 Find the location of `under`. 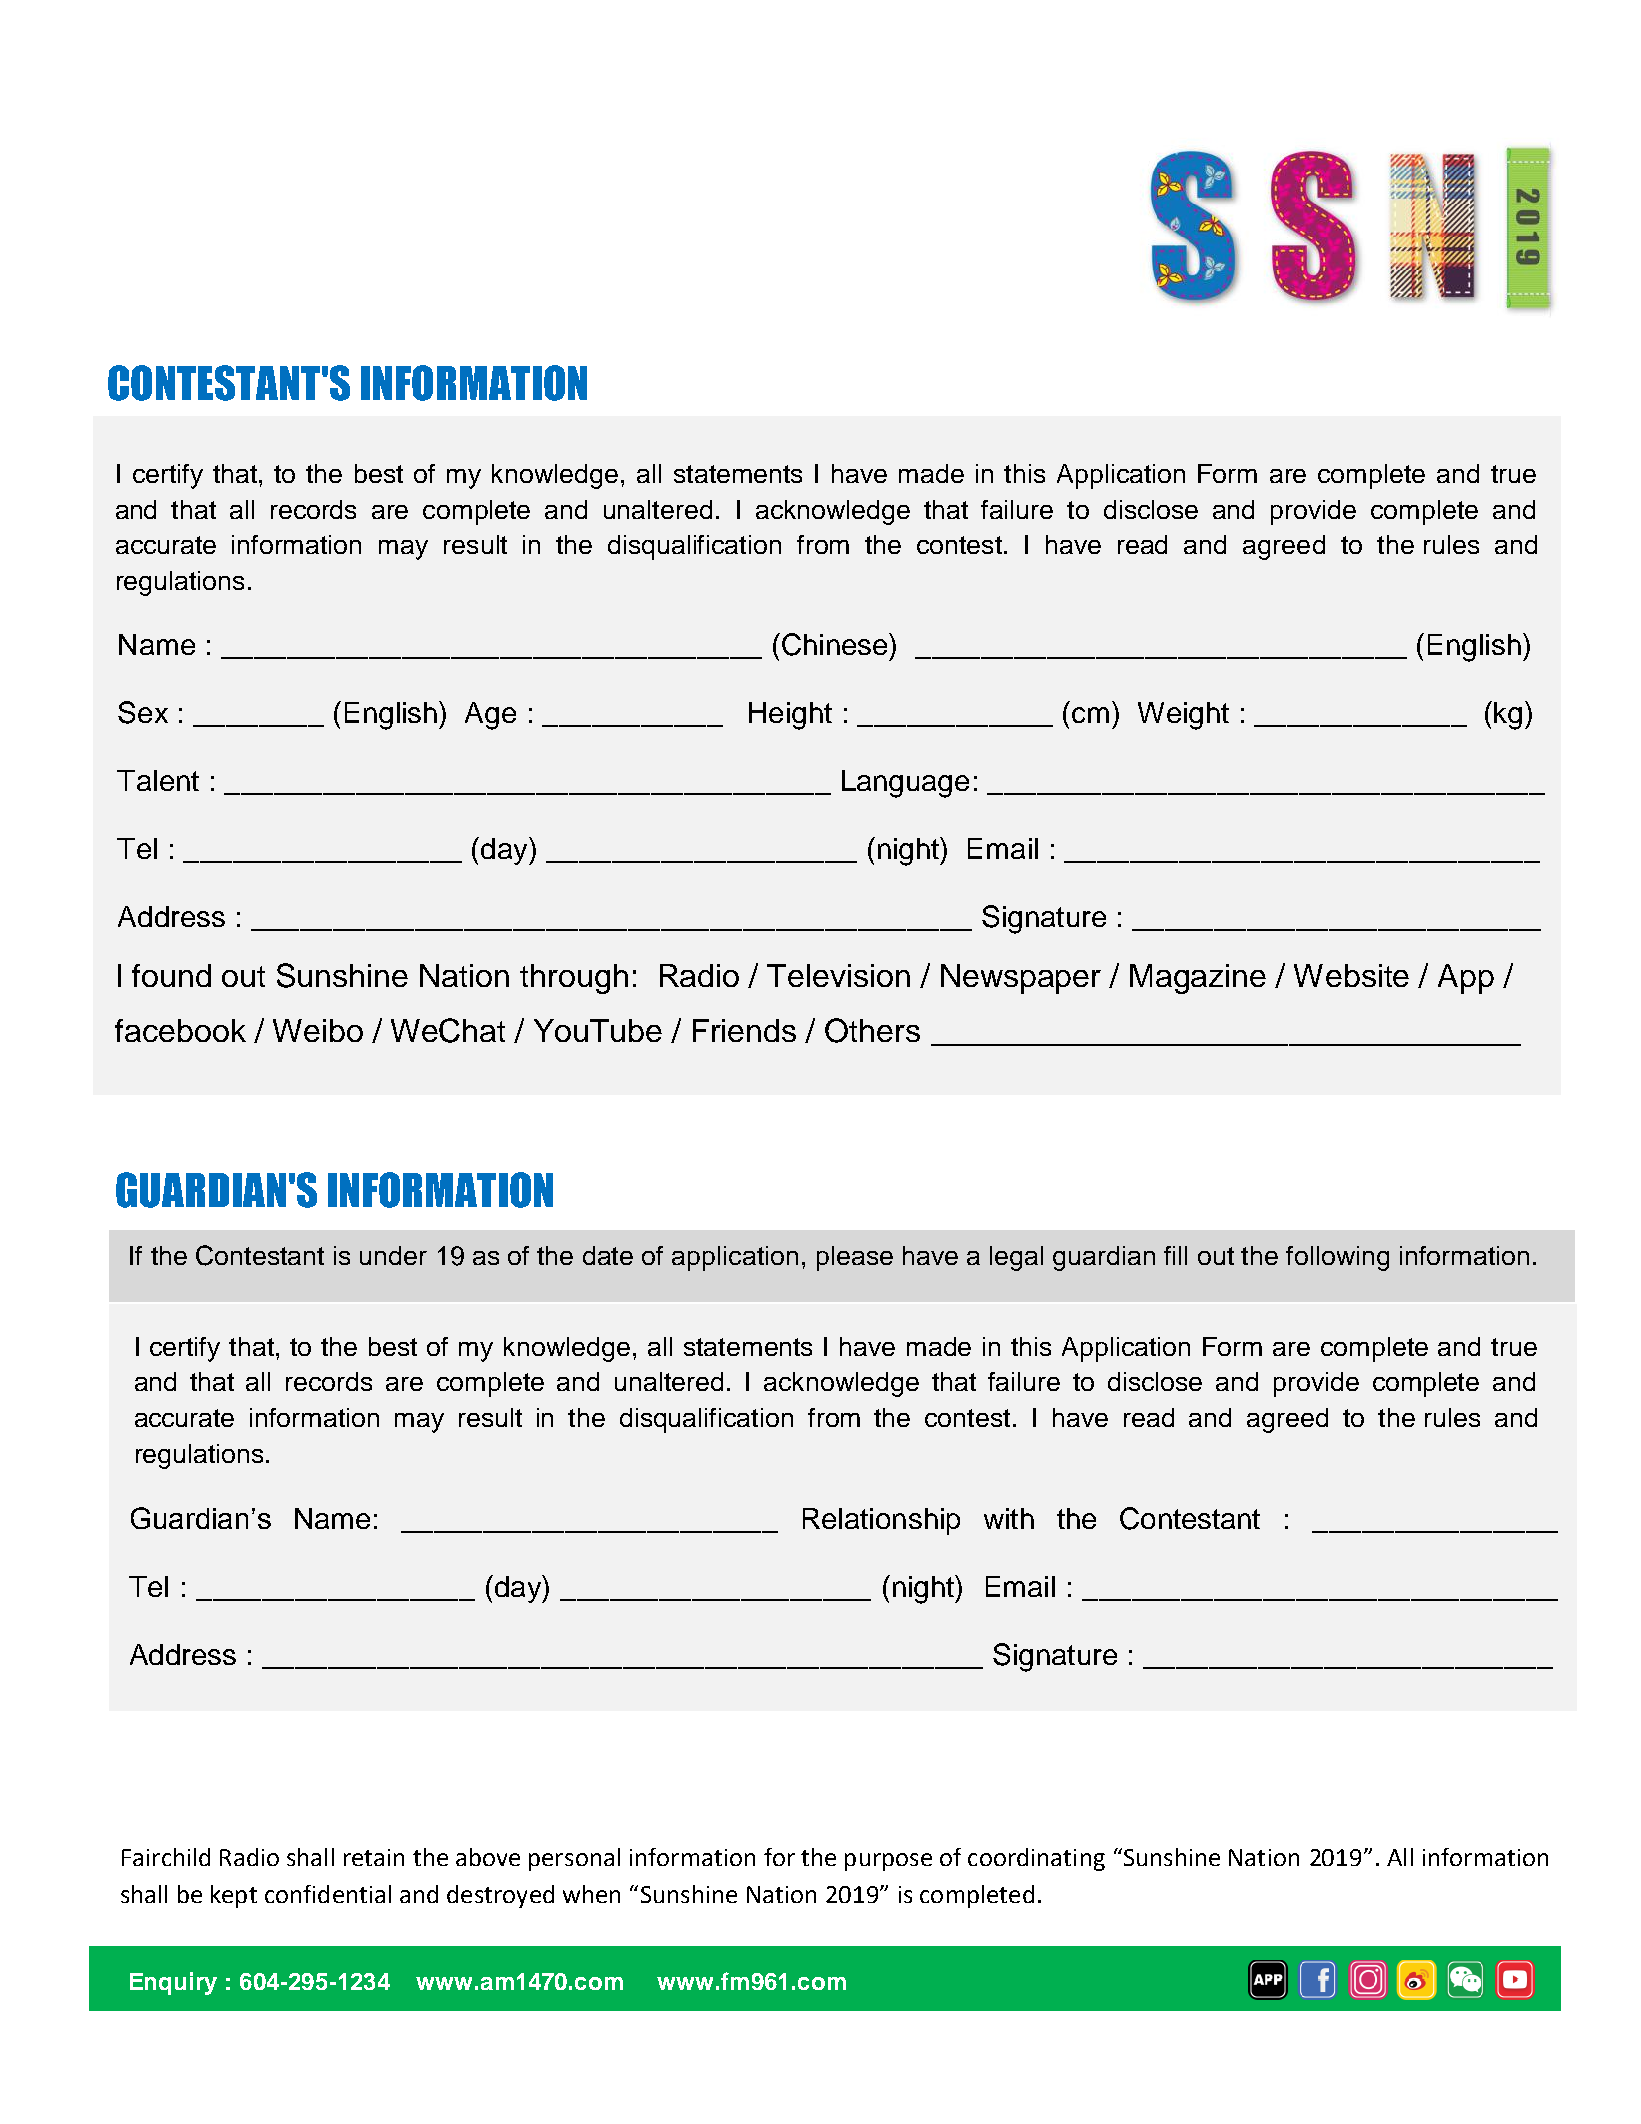

under is located at coordinates (393, 1255).
